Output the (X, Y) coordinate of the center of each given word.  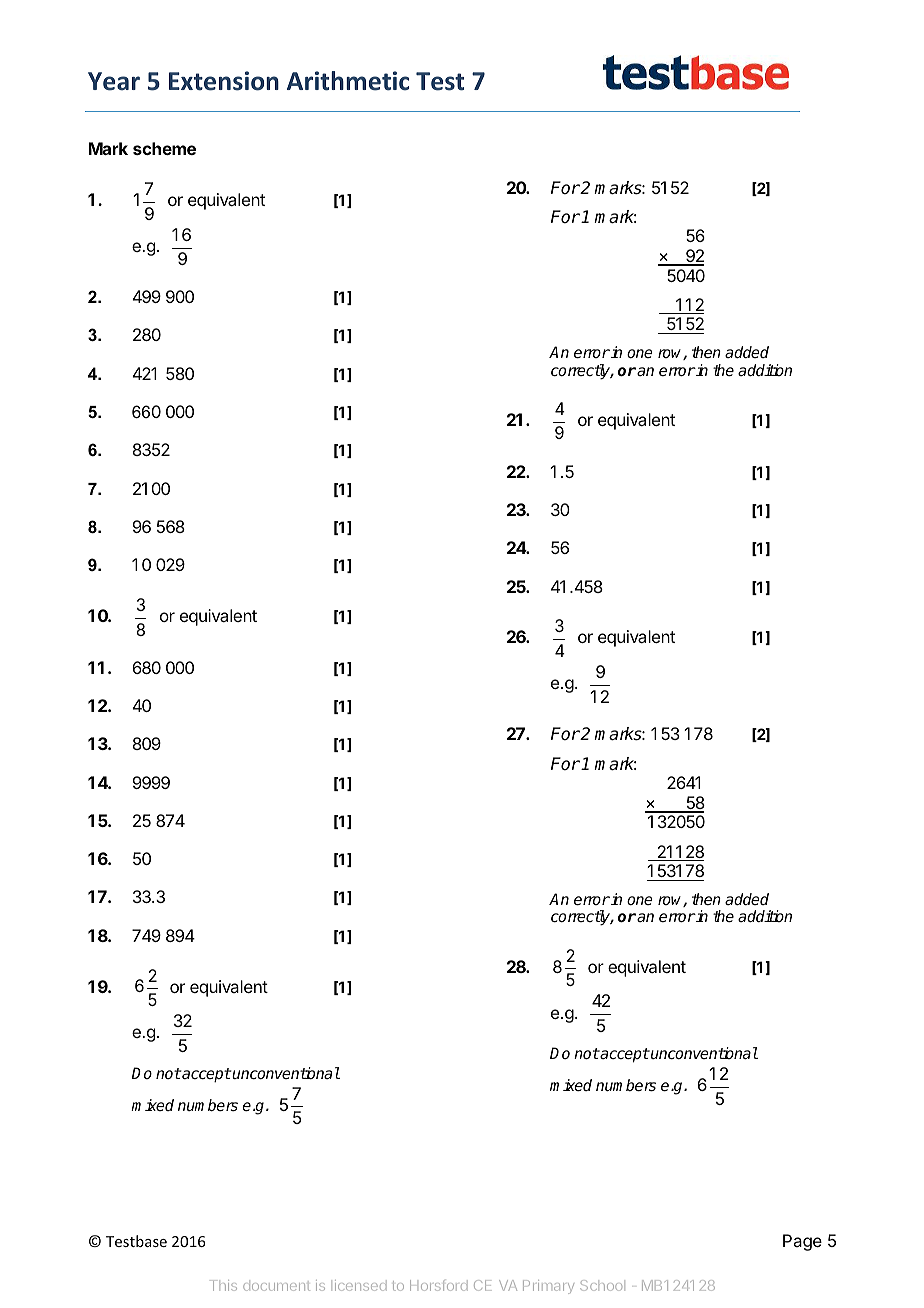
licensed (360, 1285)
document (276, 1286)
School (601, 1285)
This (223, 1285)
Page (802, 1242)
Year (114, 81)
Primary (548, 1287)
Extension (224, 81)
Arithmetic (348, 81)
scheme (164, 148)
